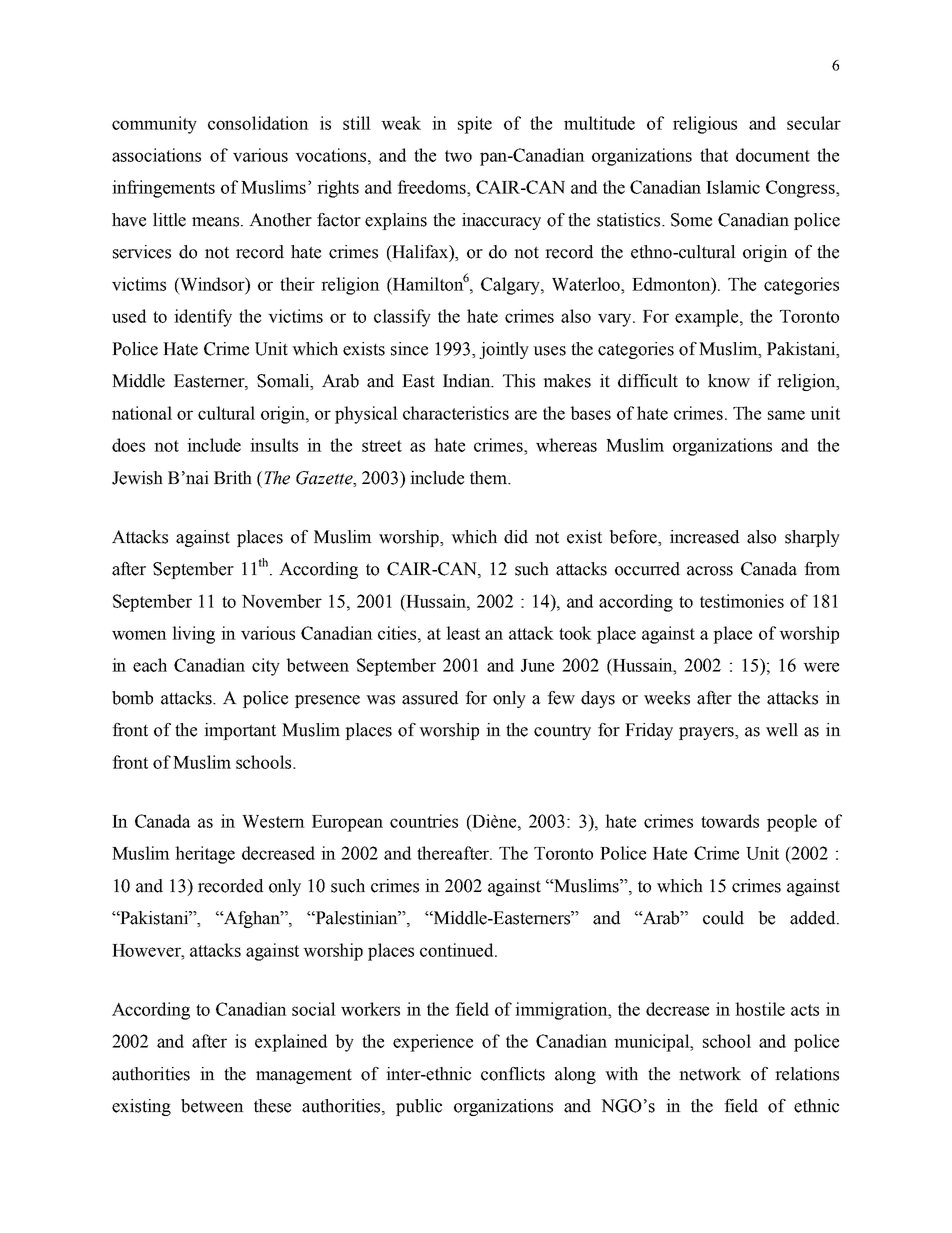 This screenshot has height=1233, width=952. Describe the element at coordinates (714, 155) in the screenshot. I see `that` at that location.
